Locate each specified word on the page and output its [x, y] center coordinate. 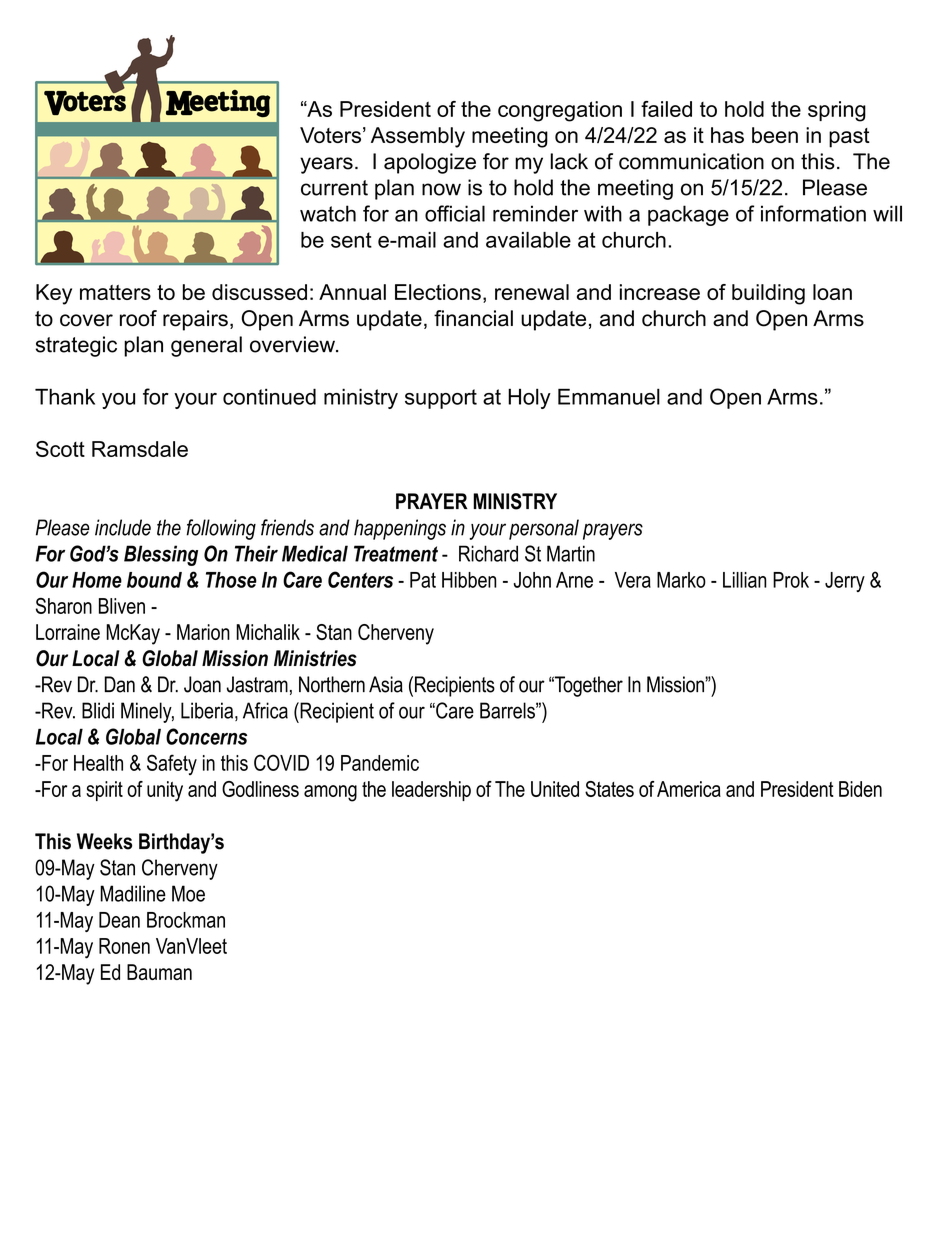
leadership [431, 791]
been [775, 135]
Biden [860, 789]
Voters [330, 135]
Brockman [186, 920]
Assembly [418, 137]
